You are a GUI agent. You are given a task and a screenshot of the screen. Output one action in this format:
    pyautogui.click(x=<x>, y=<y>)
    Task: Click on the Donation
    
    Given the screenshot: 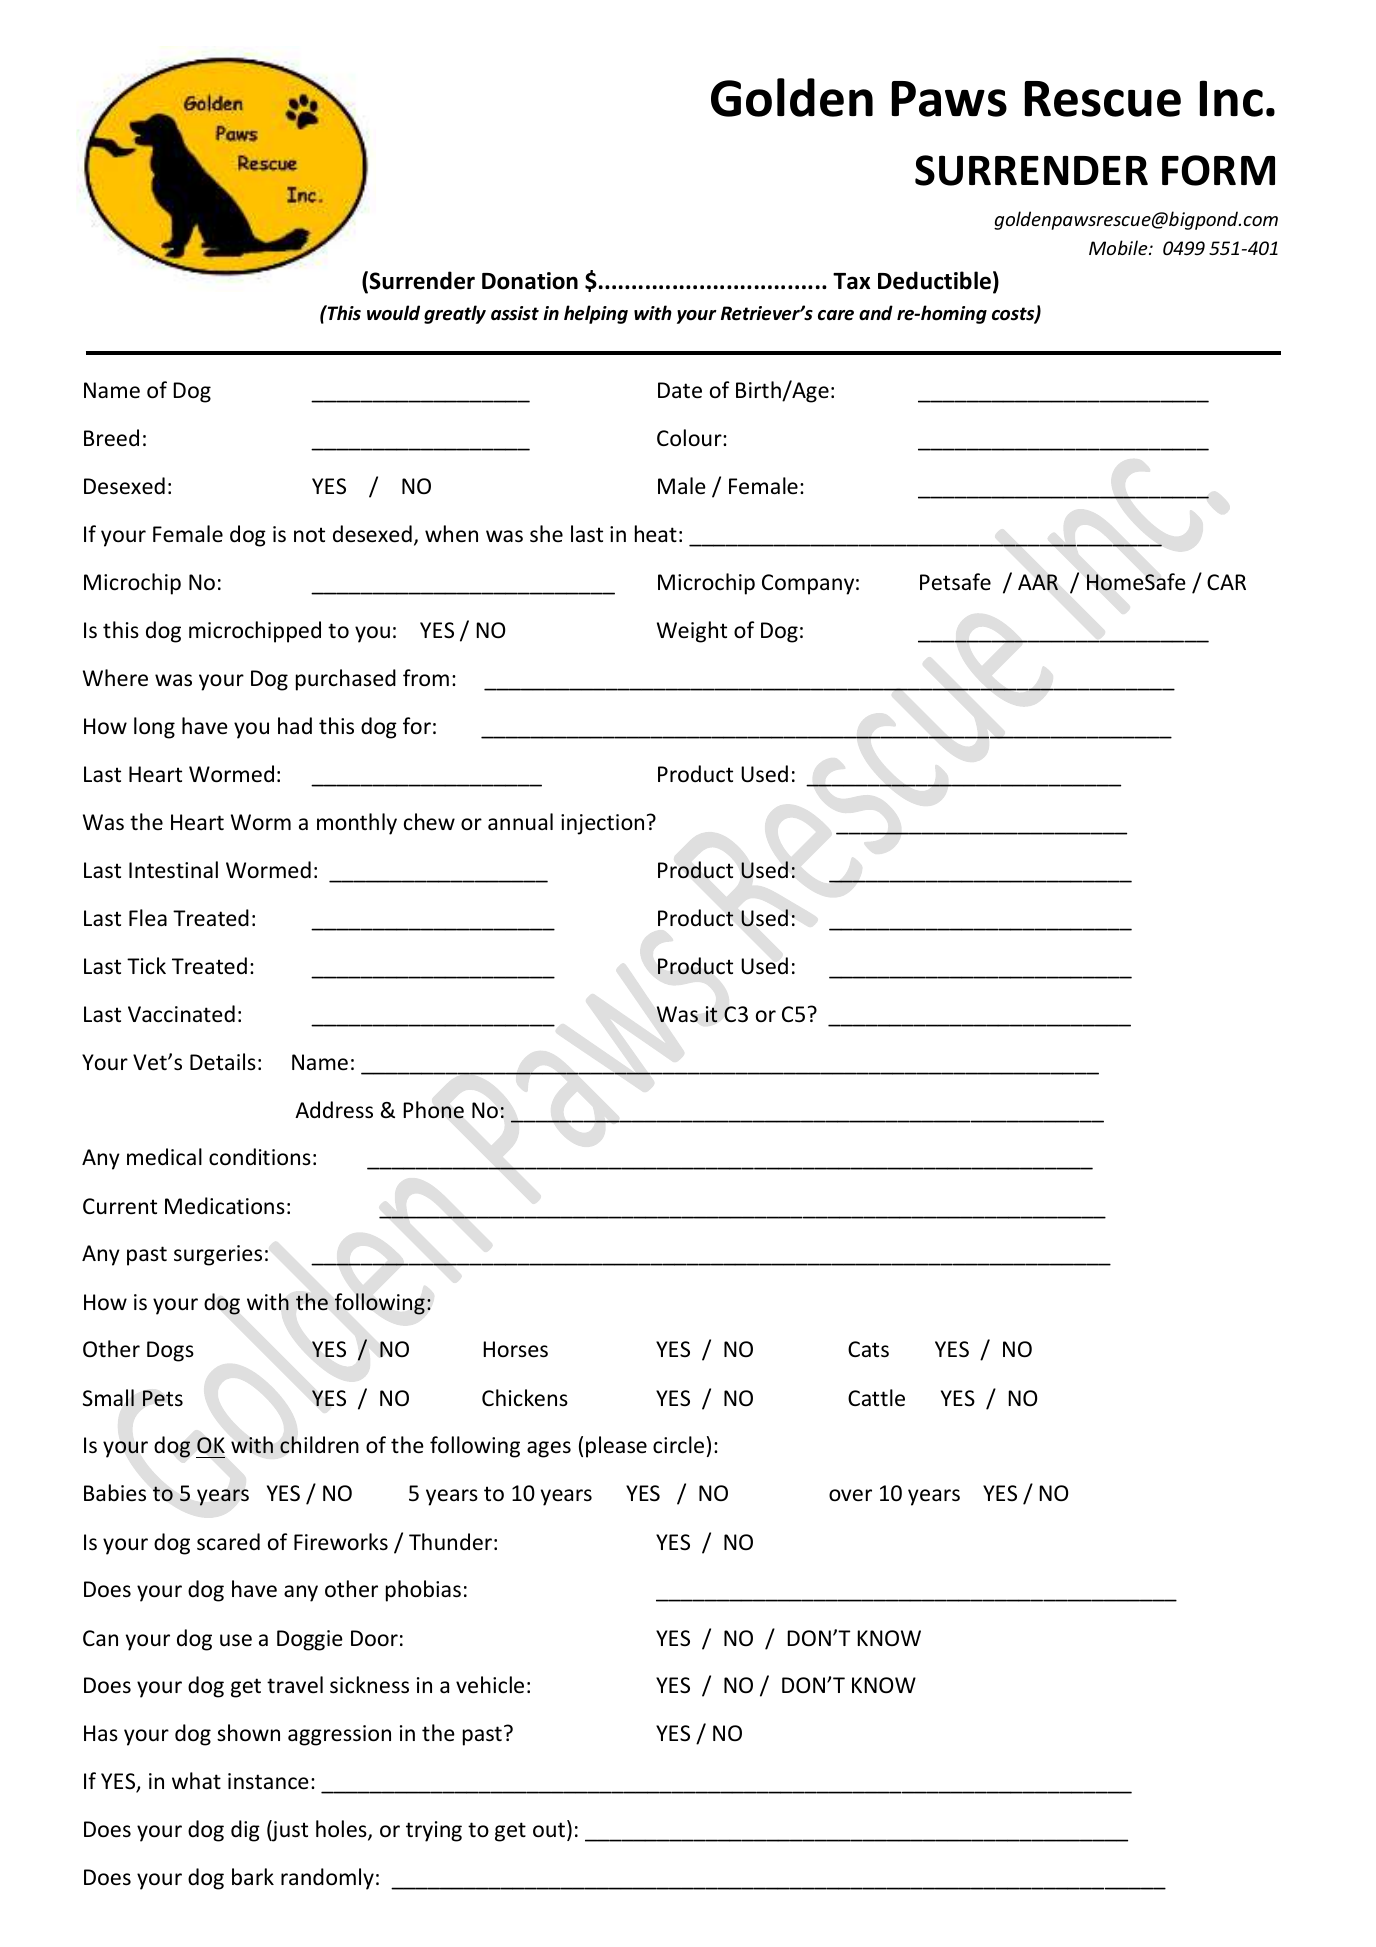 What is the action you would take?
    pyautogui.click(x=530, y=281)
